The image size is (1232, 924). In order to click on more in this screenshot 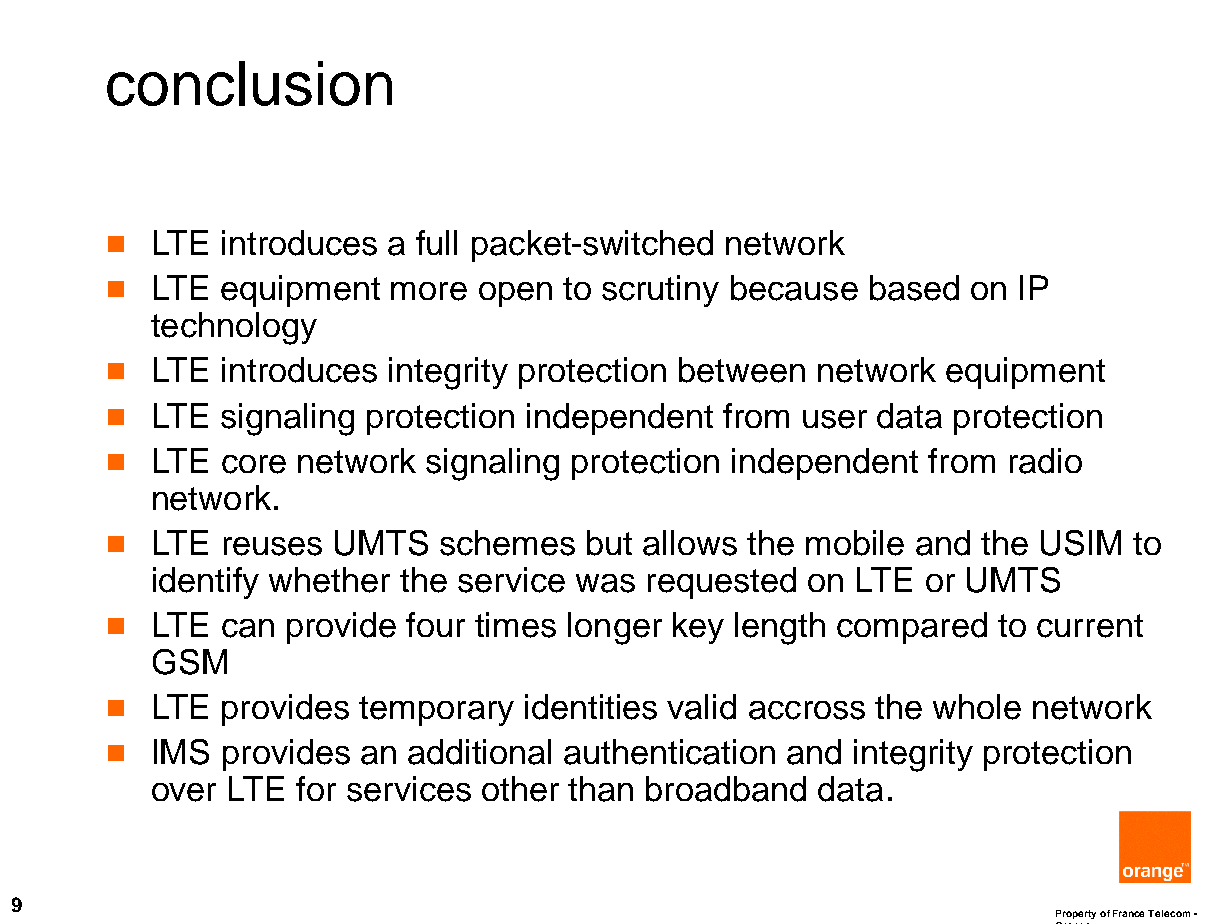, I will do `click(429, 291)`.
